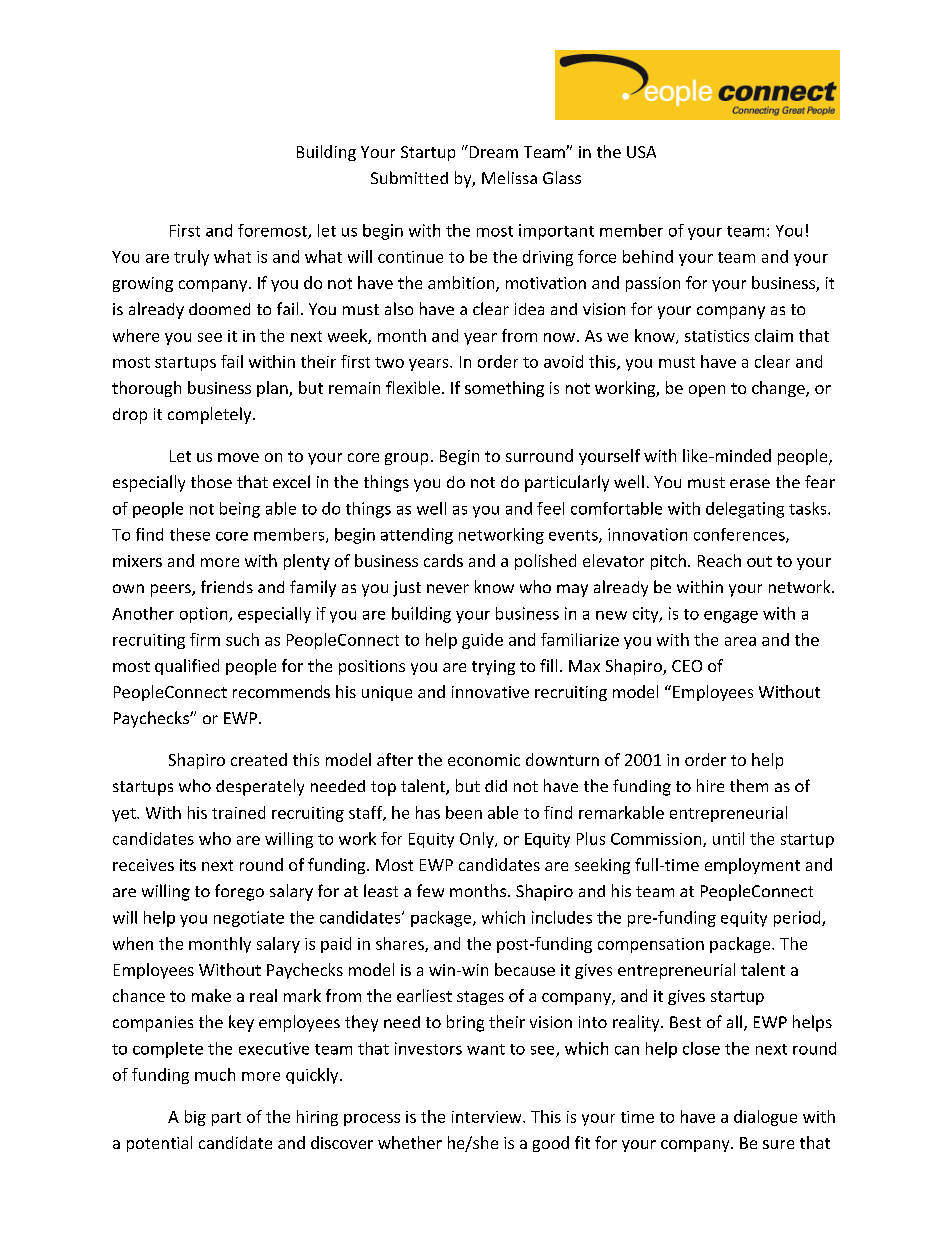  Describe the element at coordinates (740, 641) in the screenshot. I see `area` at that location.
